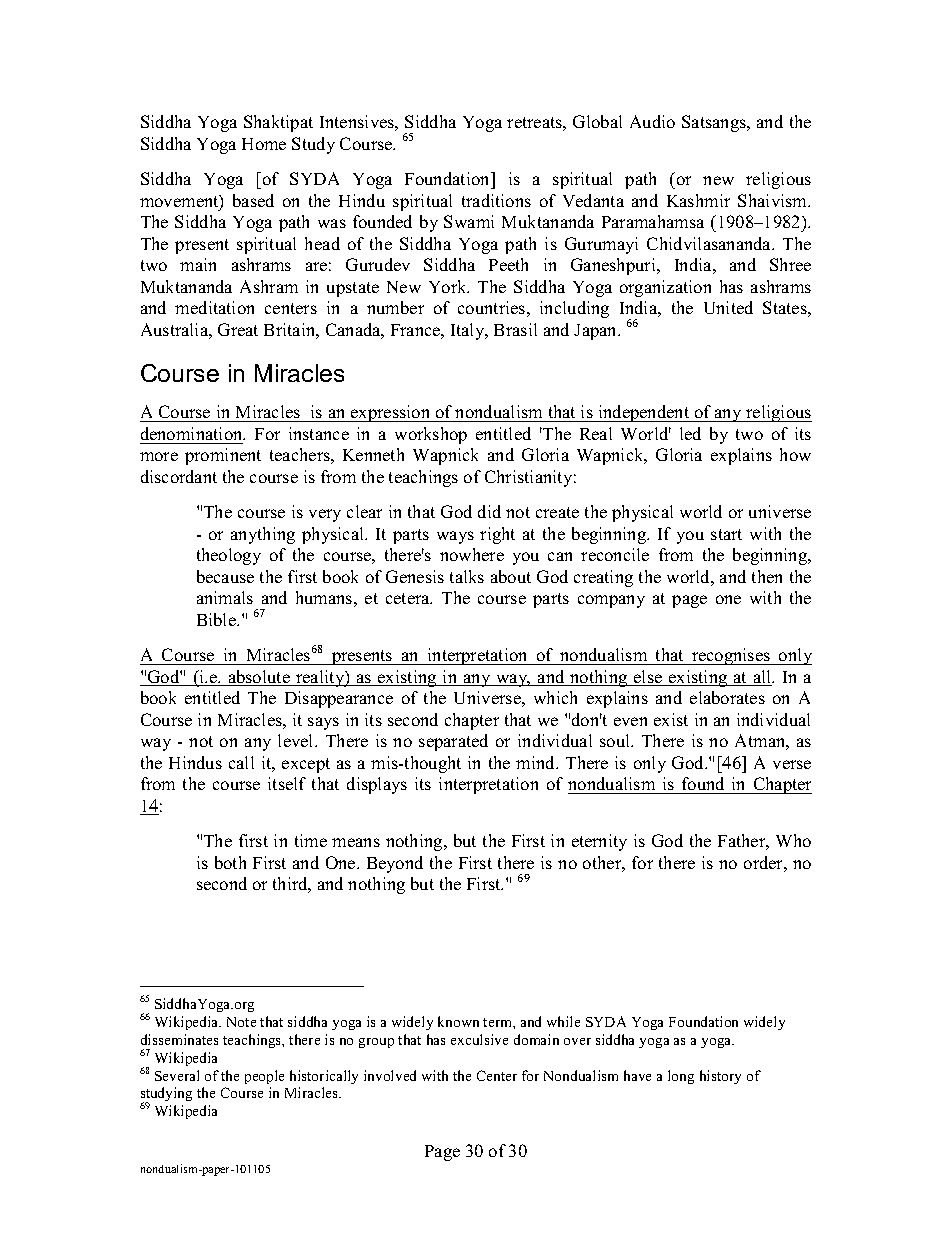 This document has height=1233, width=952. I want to click on how, so click(795, 454).
